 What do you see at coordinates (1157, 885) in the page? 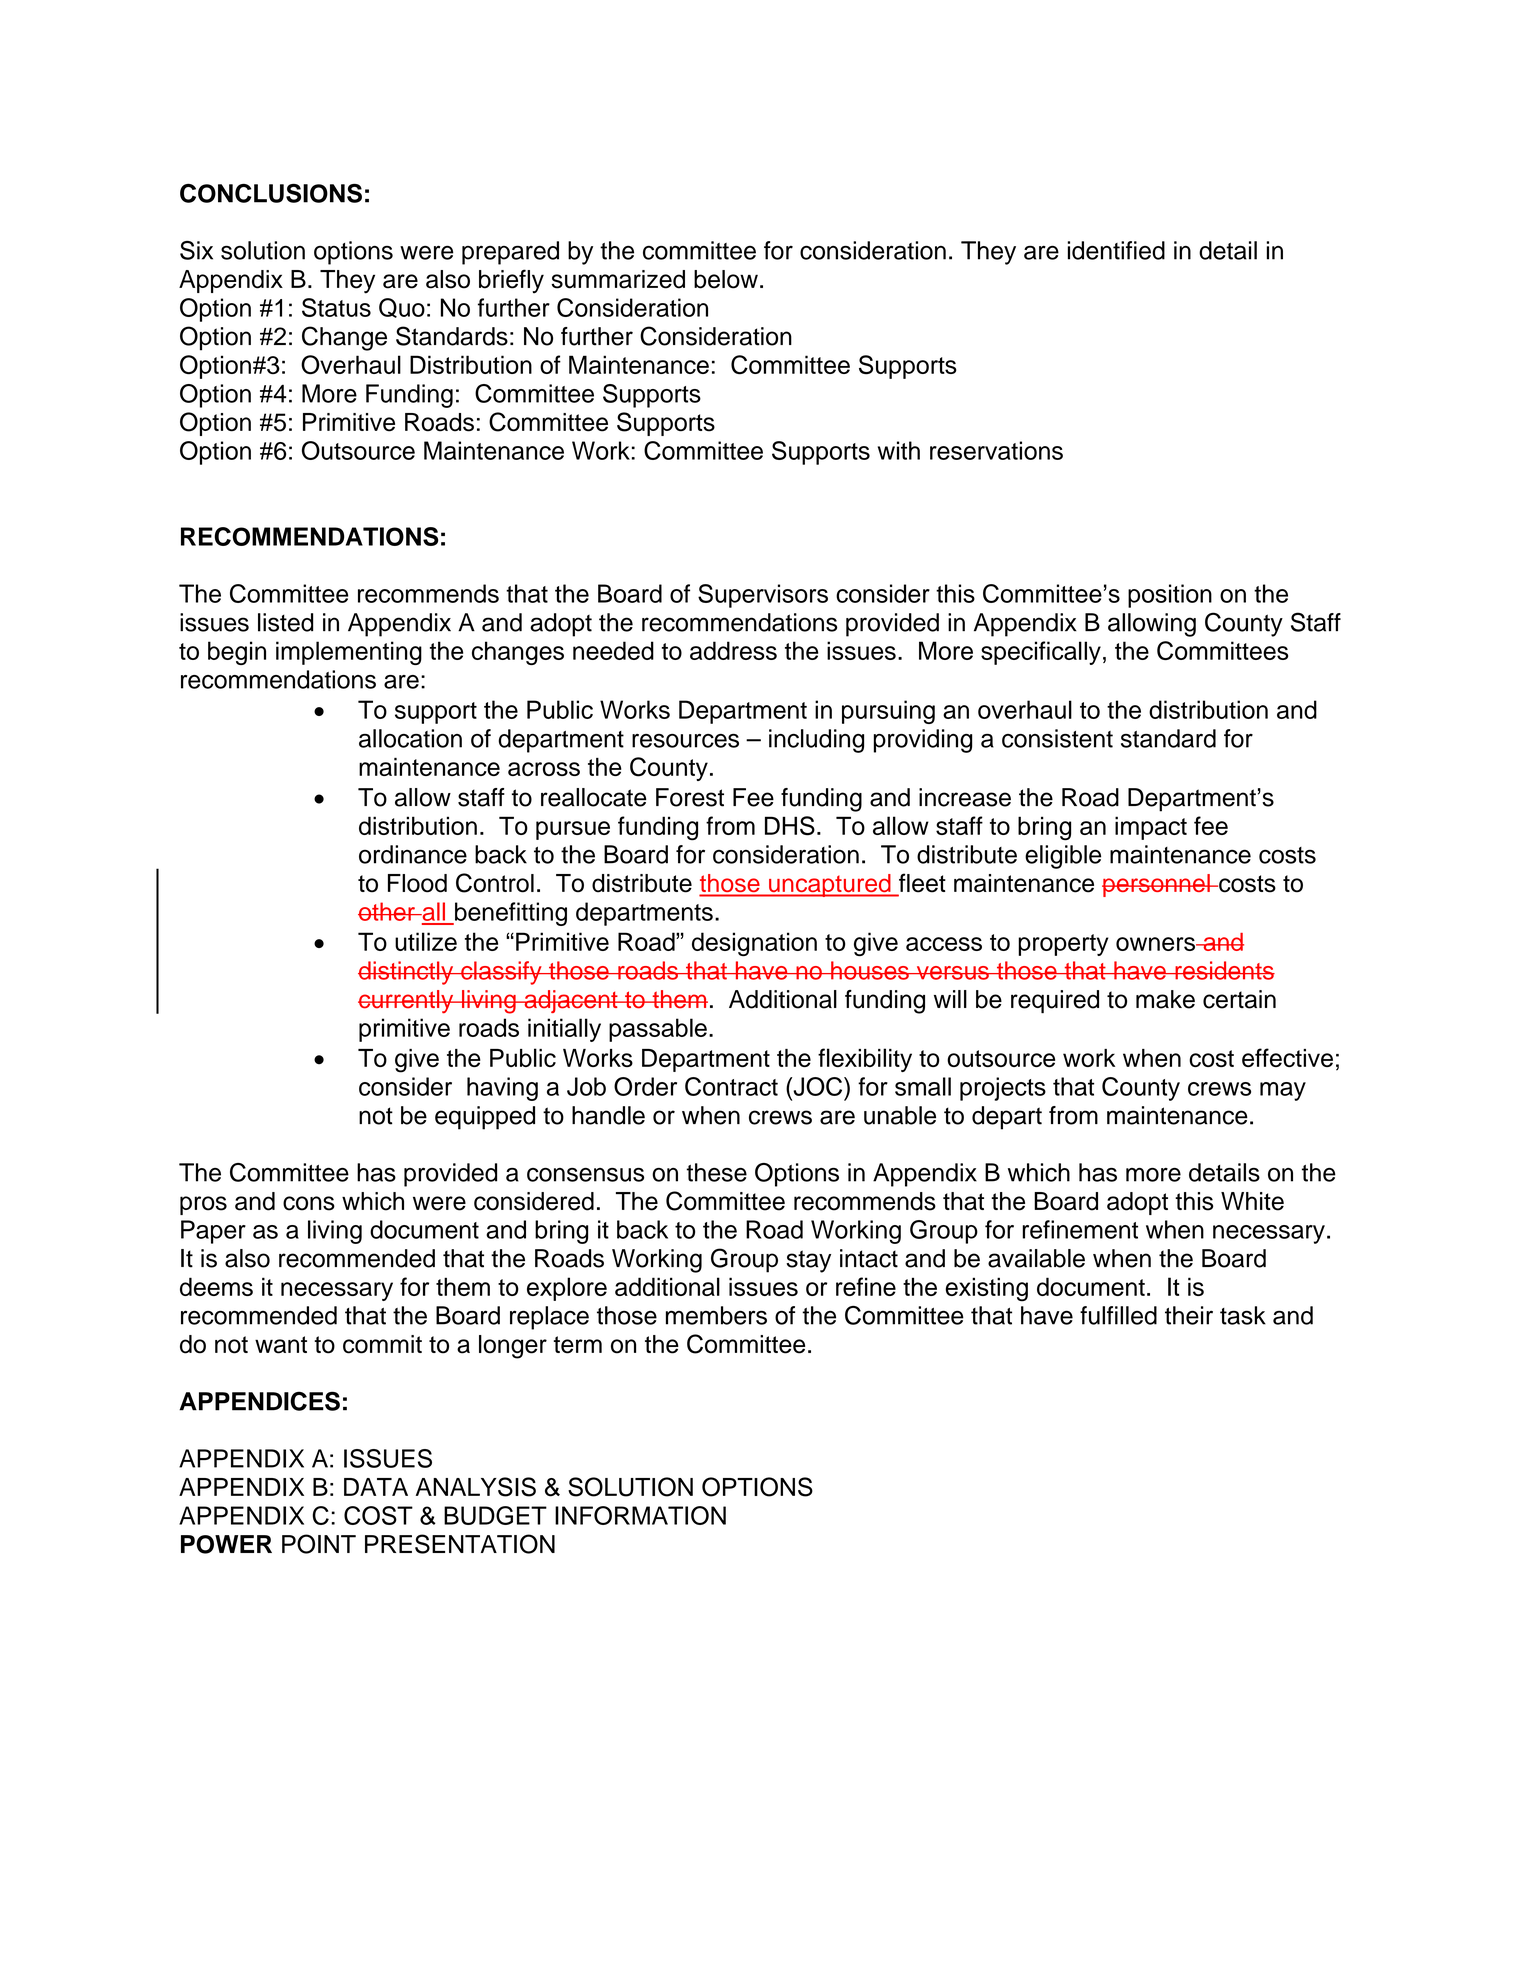
I see `personnel` at bounding box center [1157, 885].
